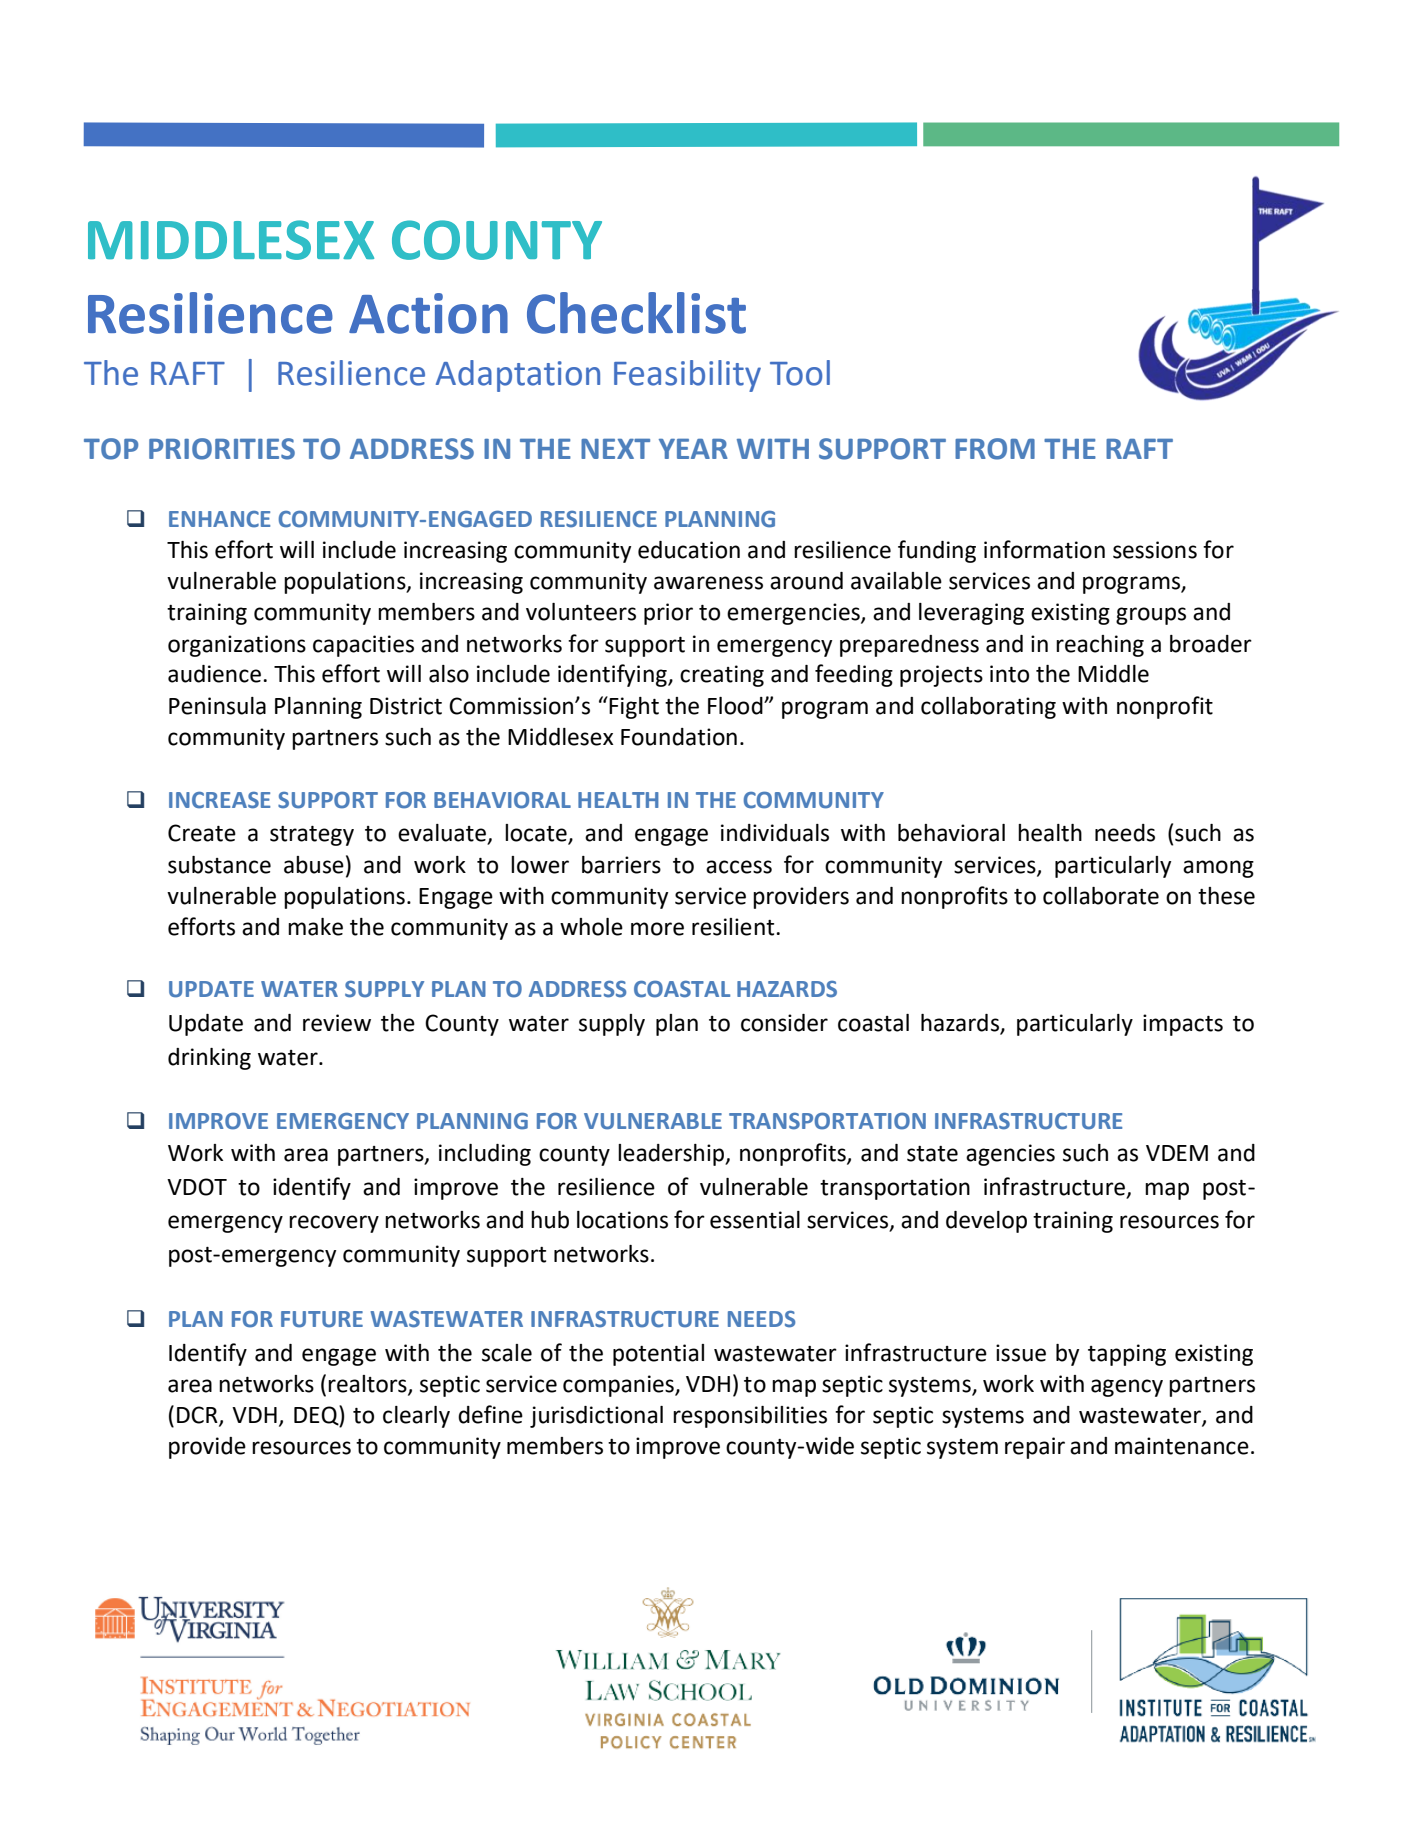  Describe the element at coordinates (219, 865) in the screenshot. I see `substance` at that location.
